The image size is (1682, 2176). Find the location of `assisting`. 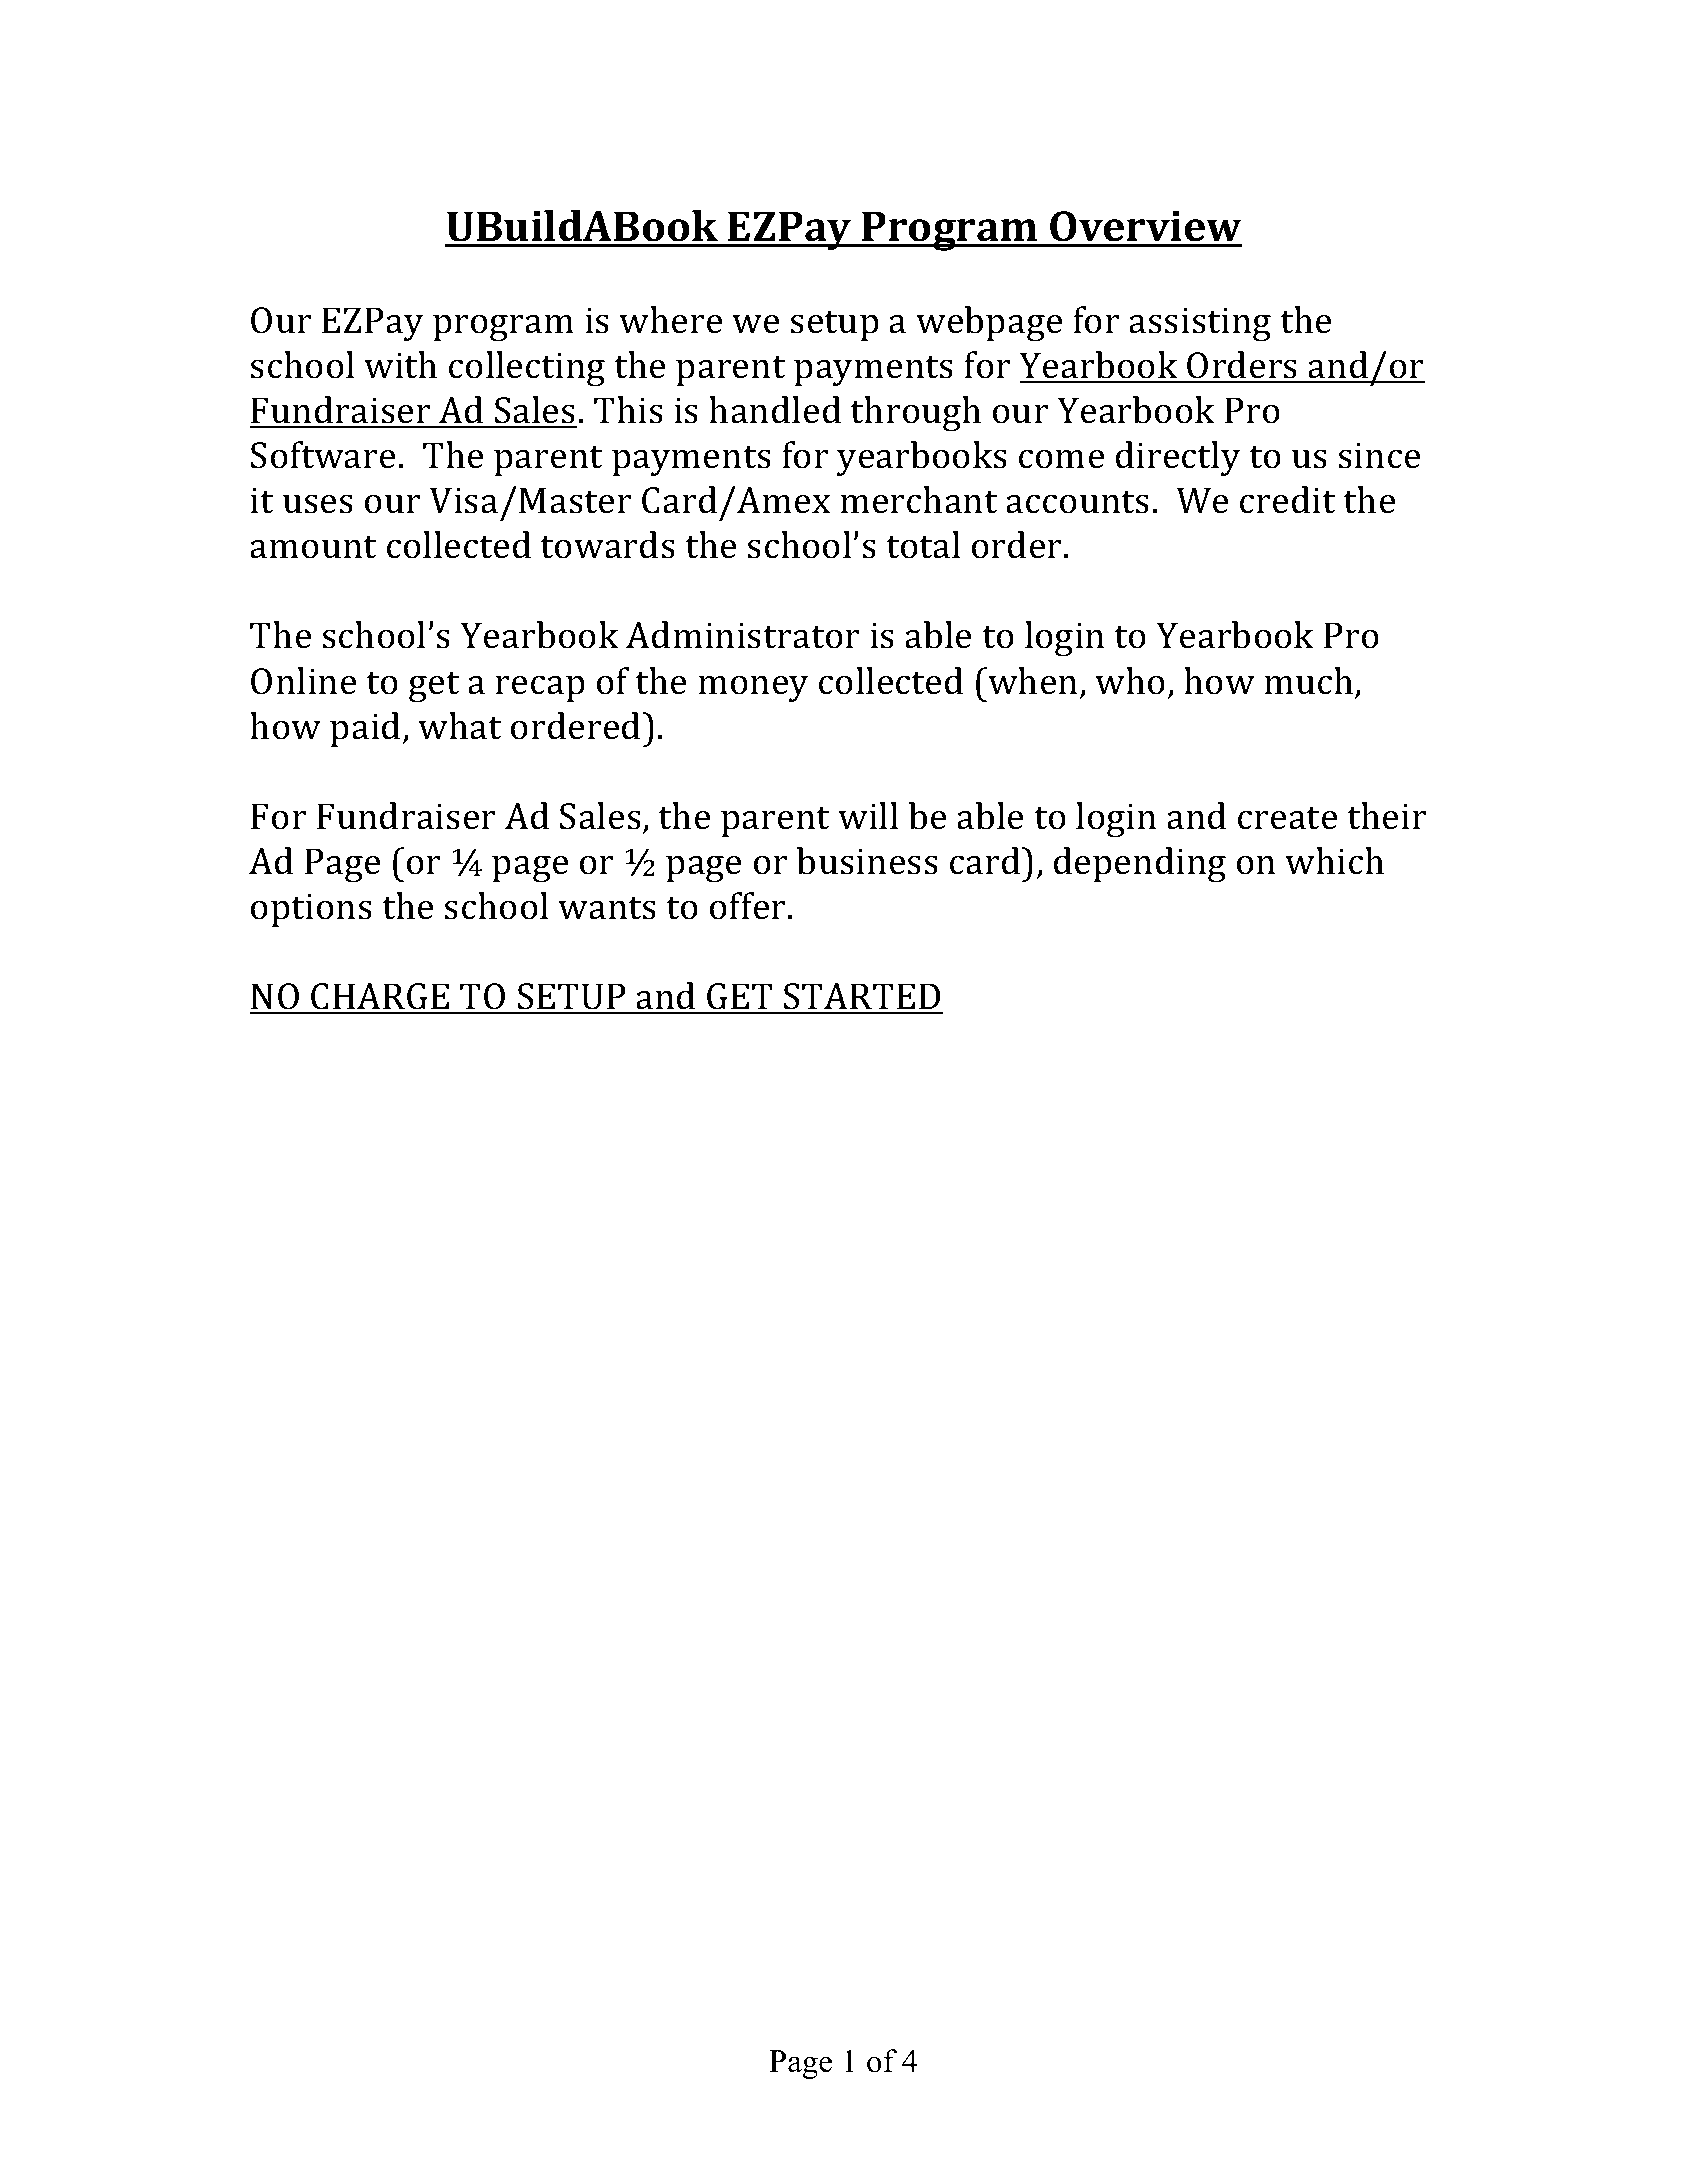

assisting is located at coordinates (1200, 325).
